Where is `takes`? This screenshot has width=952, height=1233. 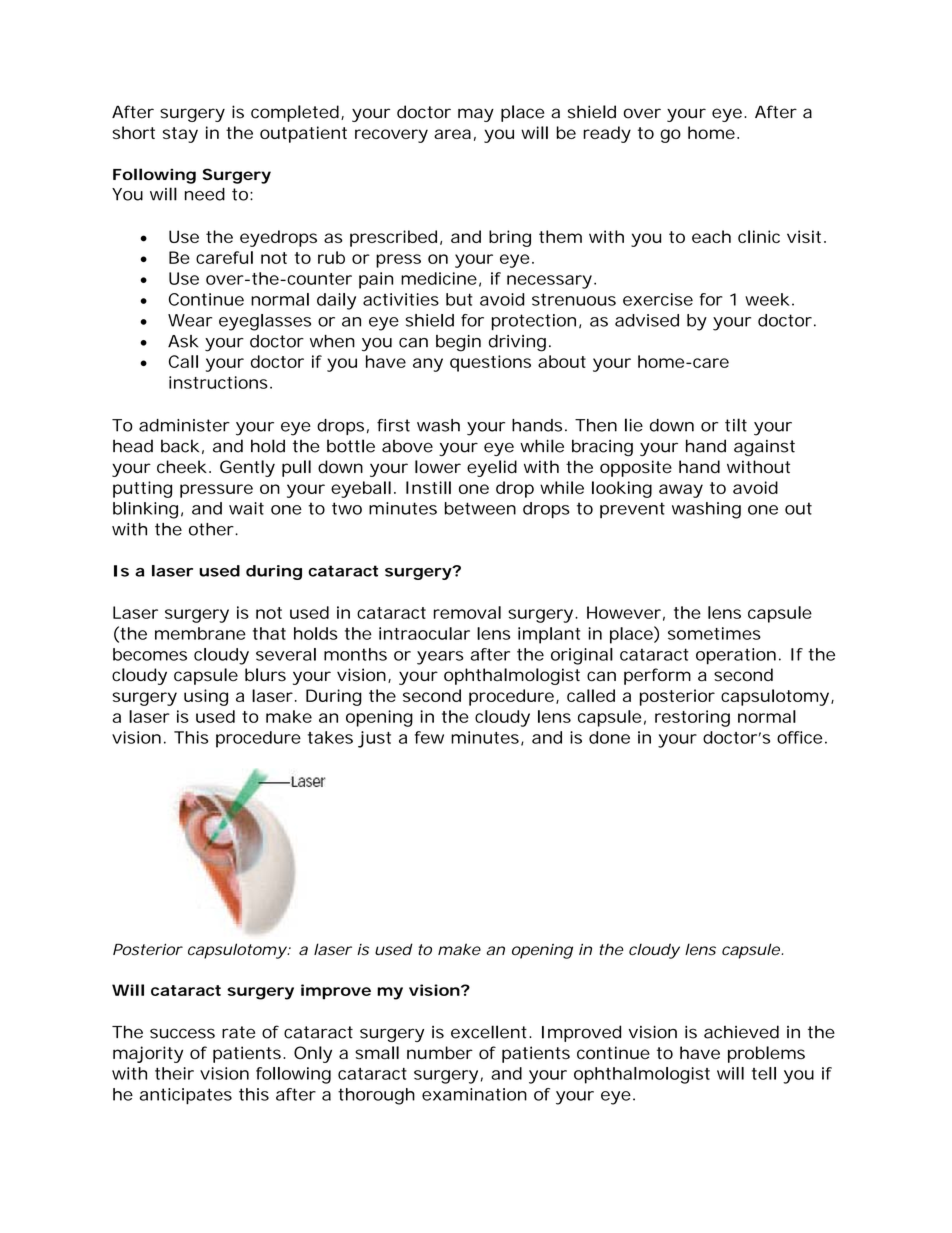 takes is located at coordinates (330, 737).
